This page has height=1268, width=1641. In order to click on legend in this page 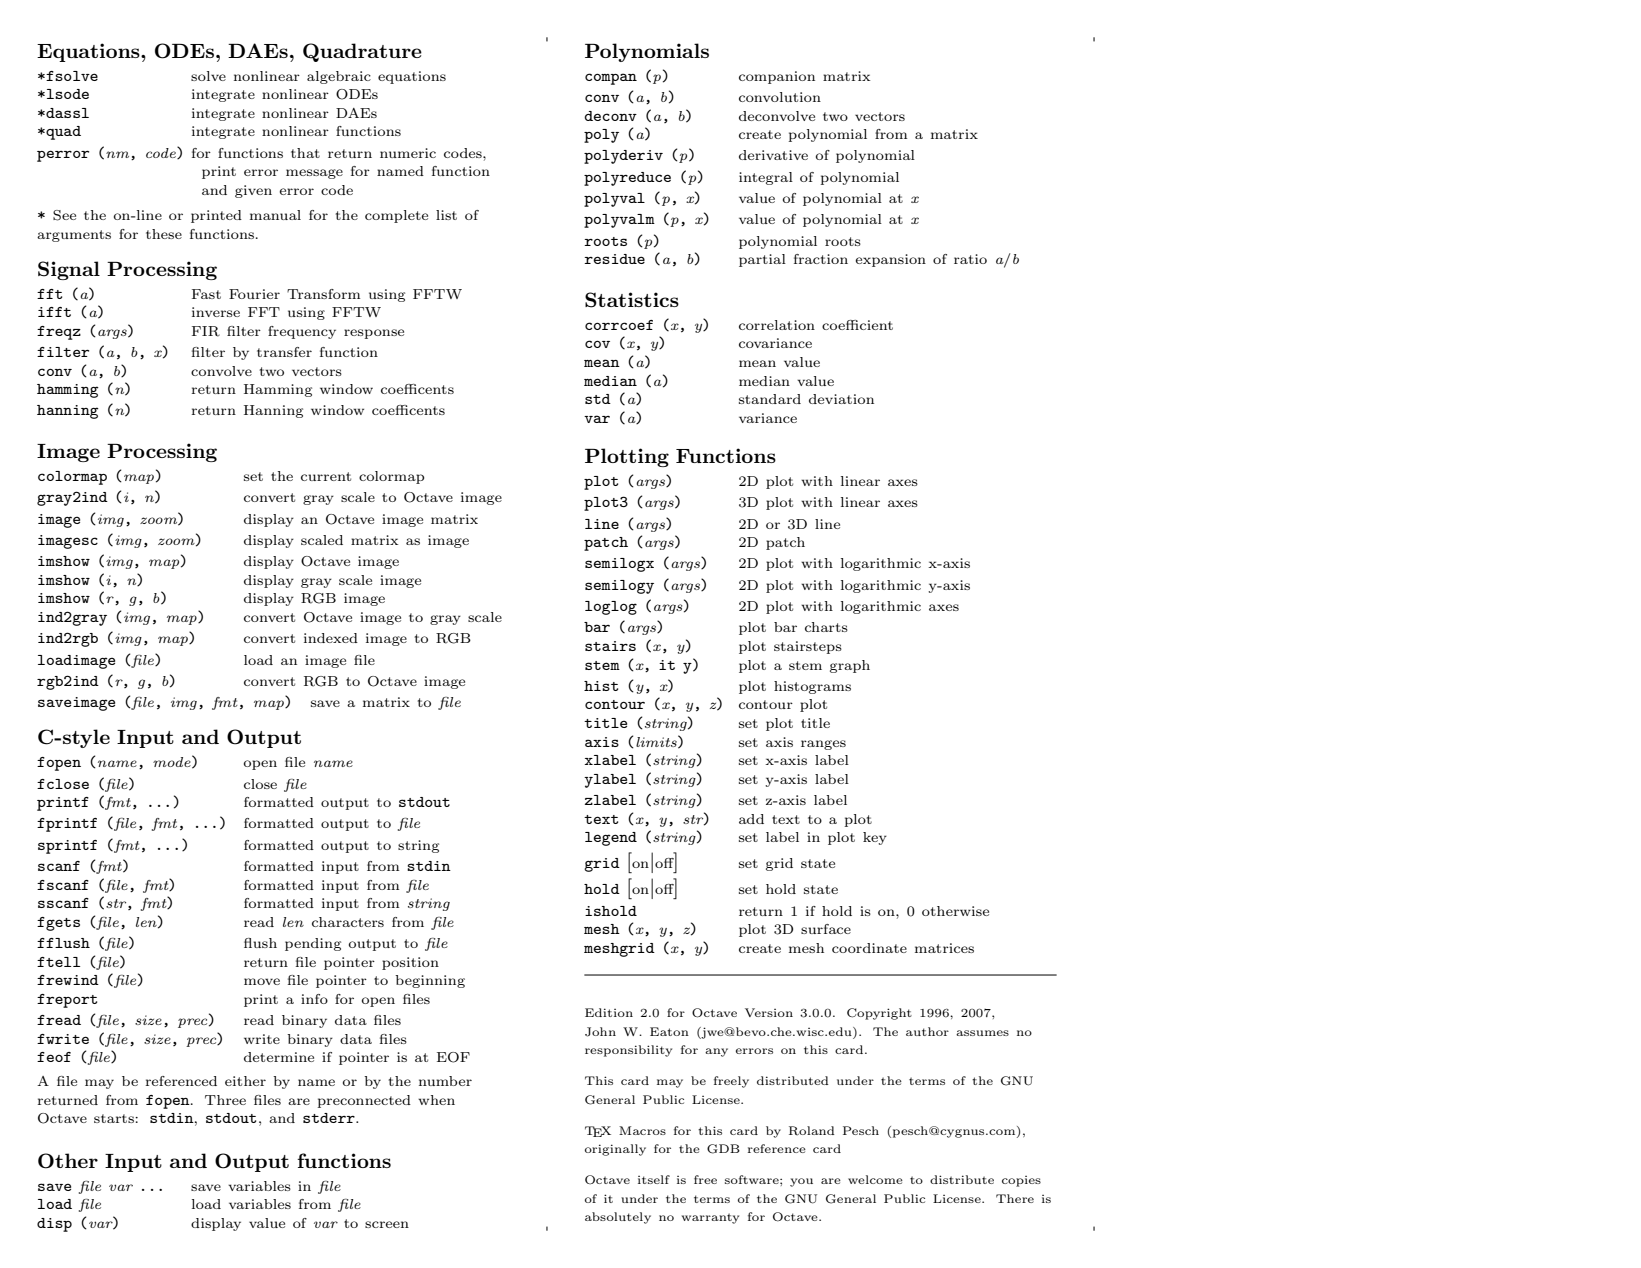, I will do `click(611, 839)`.
